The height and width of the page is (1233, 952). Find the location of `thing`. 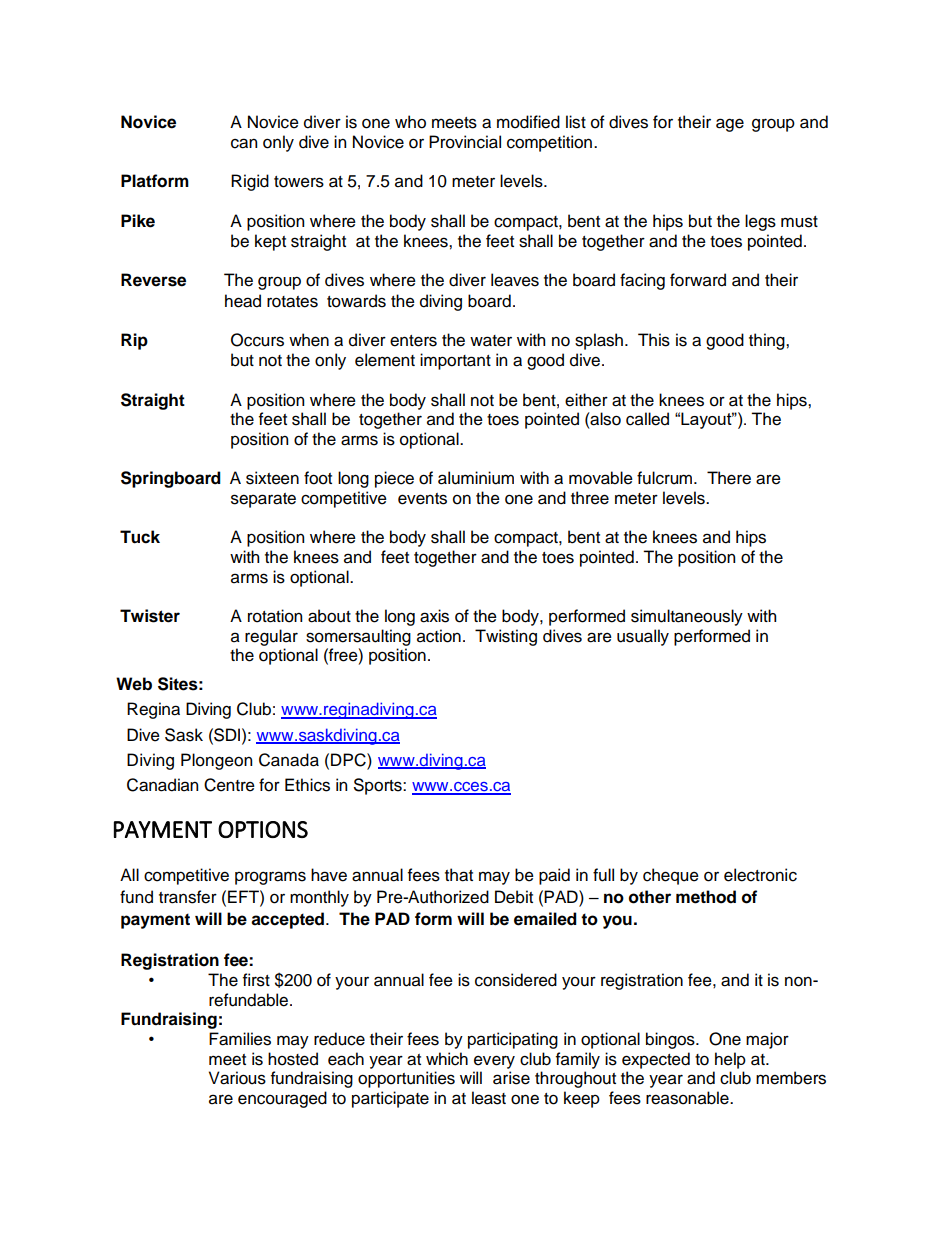

thing is located at coordinates (768, 341).
